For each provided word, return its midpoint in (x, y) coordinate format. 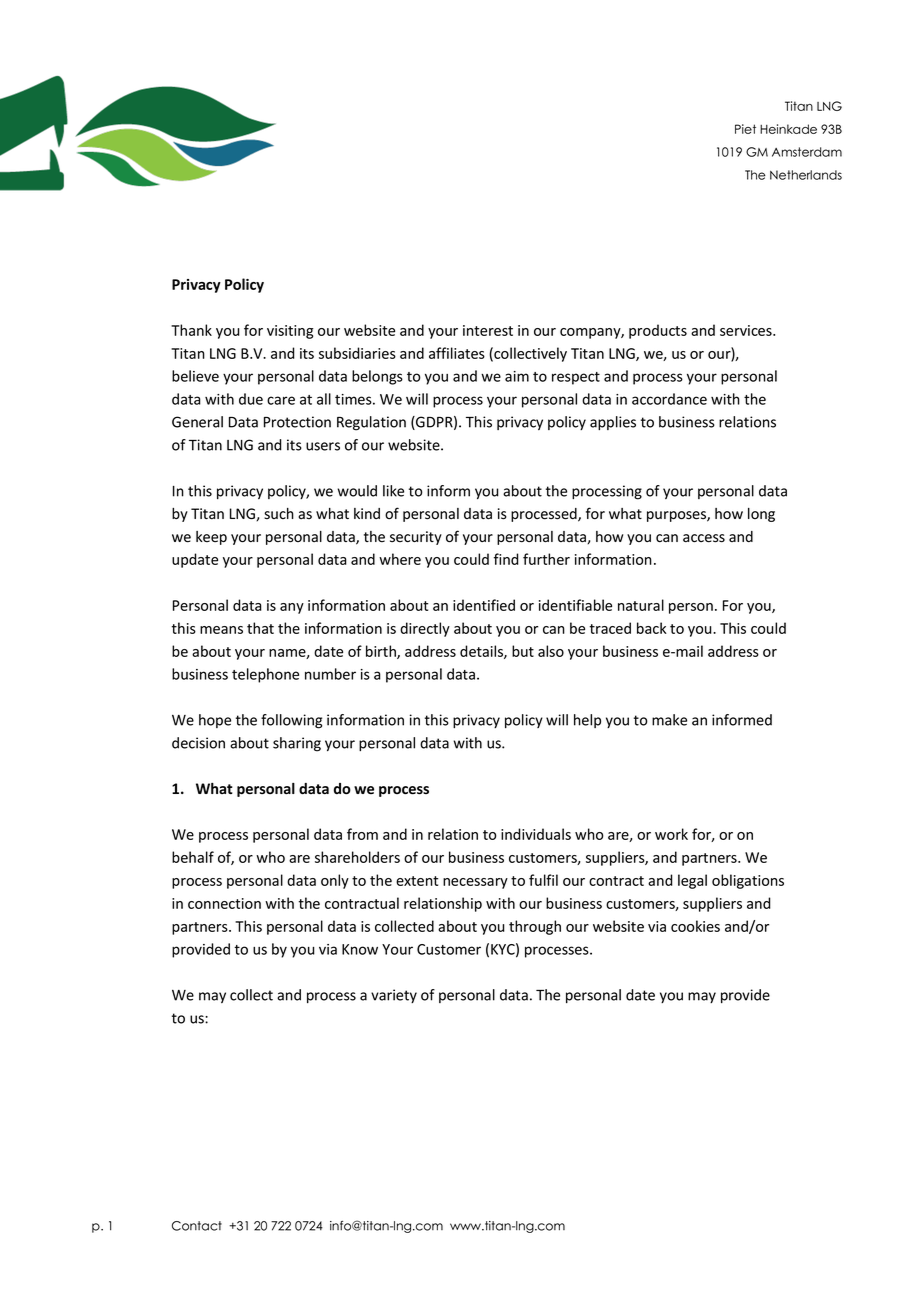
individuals (536, 834)
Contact (197, 1226)
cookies (695, 926)
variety (394, 996)
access (704, 538)
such (279, 513)
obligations (748, 881)
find (506, 559)
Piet (745, 129)
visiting (290, 332)
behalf (193, 857)
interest (488, 330)
